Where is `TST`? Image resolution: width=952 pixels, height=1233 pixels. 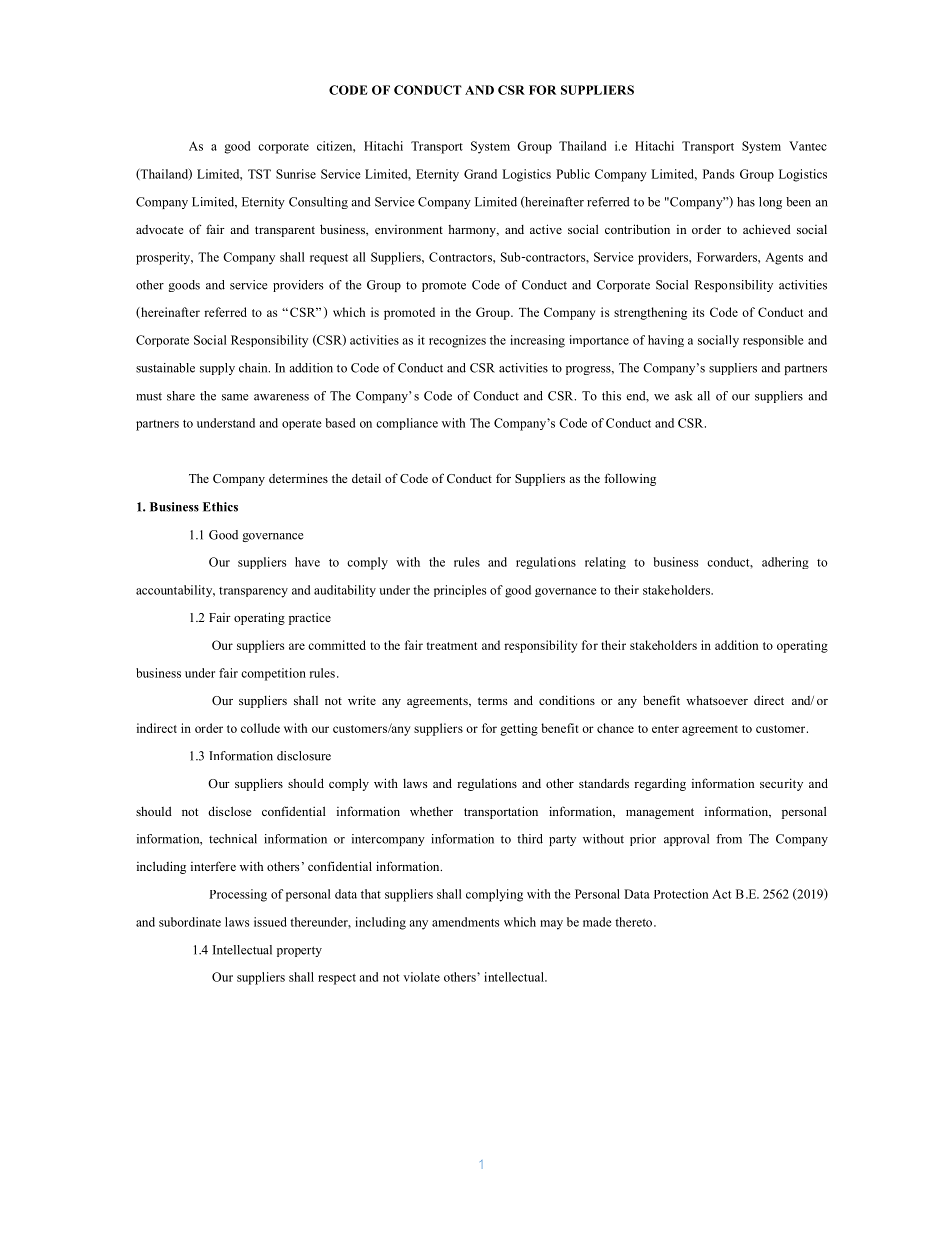
TST is located at coordinates (259, 174).
